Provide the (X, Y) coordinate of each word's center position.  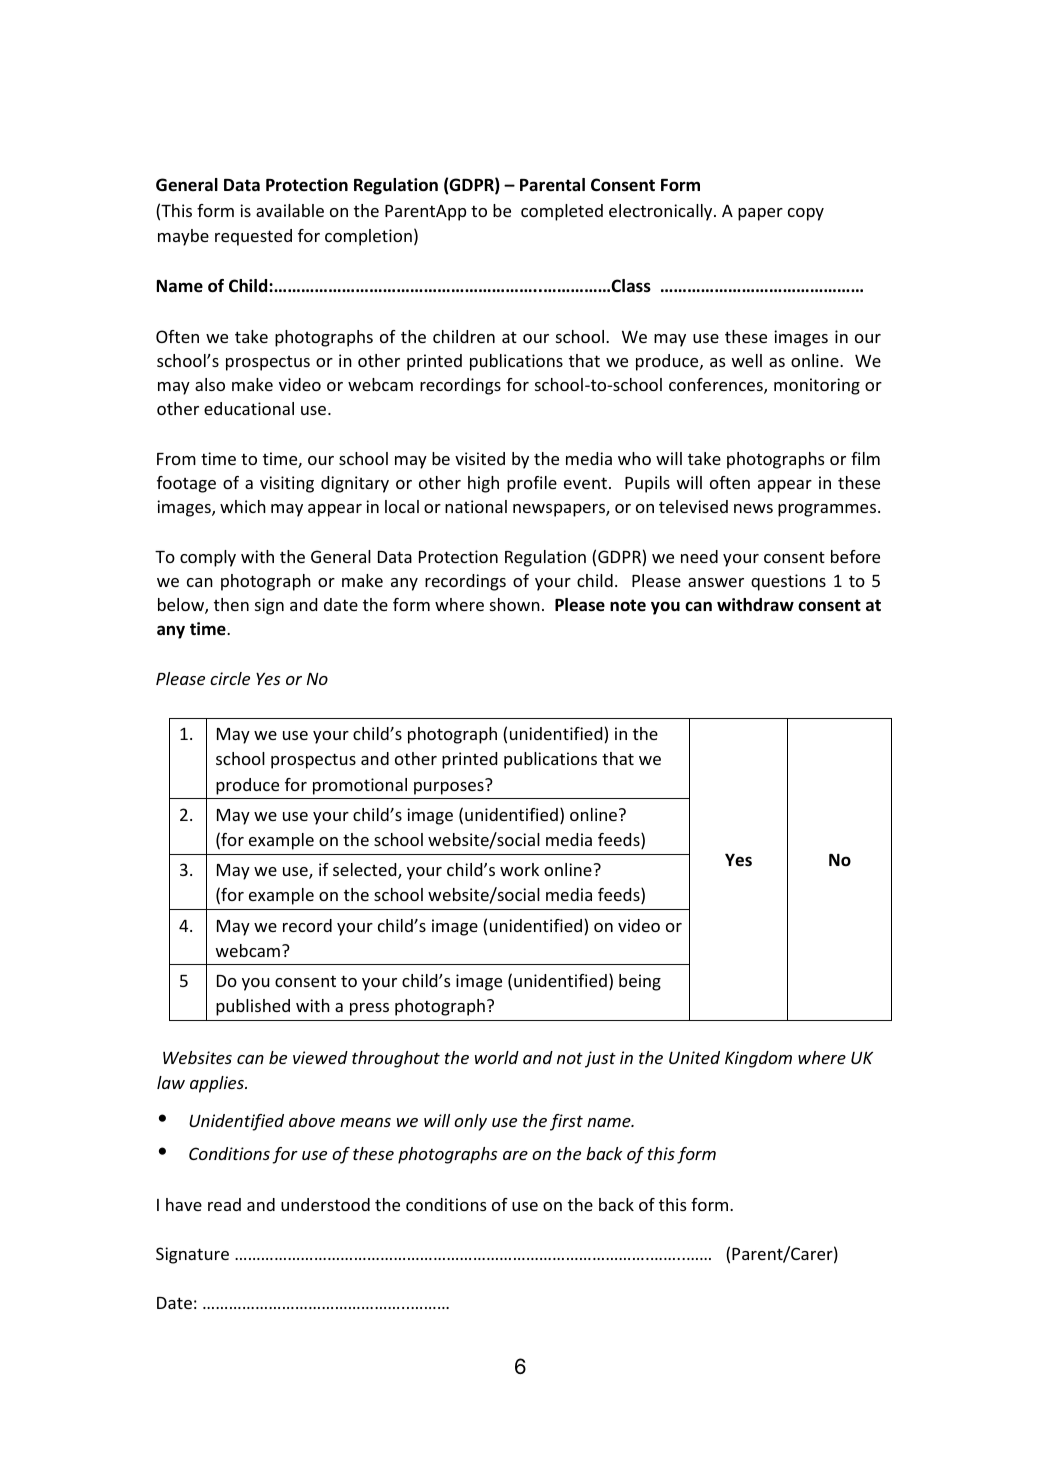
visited (480, 458)
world (497, 1057)
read (224, 1204)
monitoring (817, 386)
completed (562, 212)
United (694, 1057)
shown (515, 604)
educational (249, 408)
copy (806, 214)
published (253, 1007)
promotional (360, 786)
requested (253, 237)
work (519, 869)
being (640, 982)
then (231, 604)
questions (788, 582)
